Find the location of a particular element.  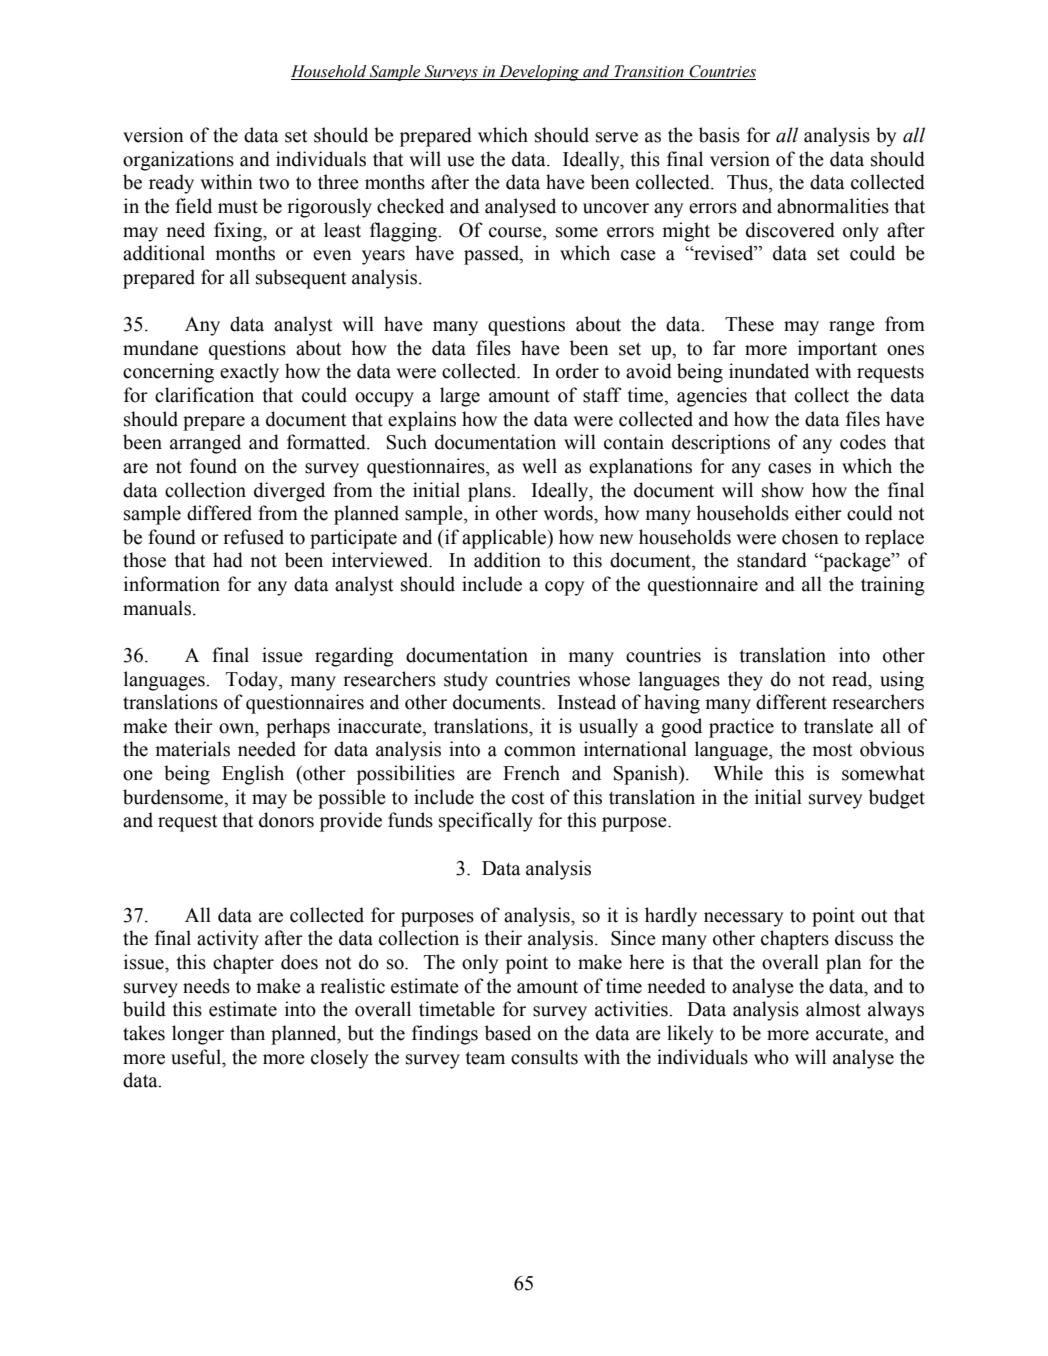

organizations is located at coordinates (178, 161).
